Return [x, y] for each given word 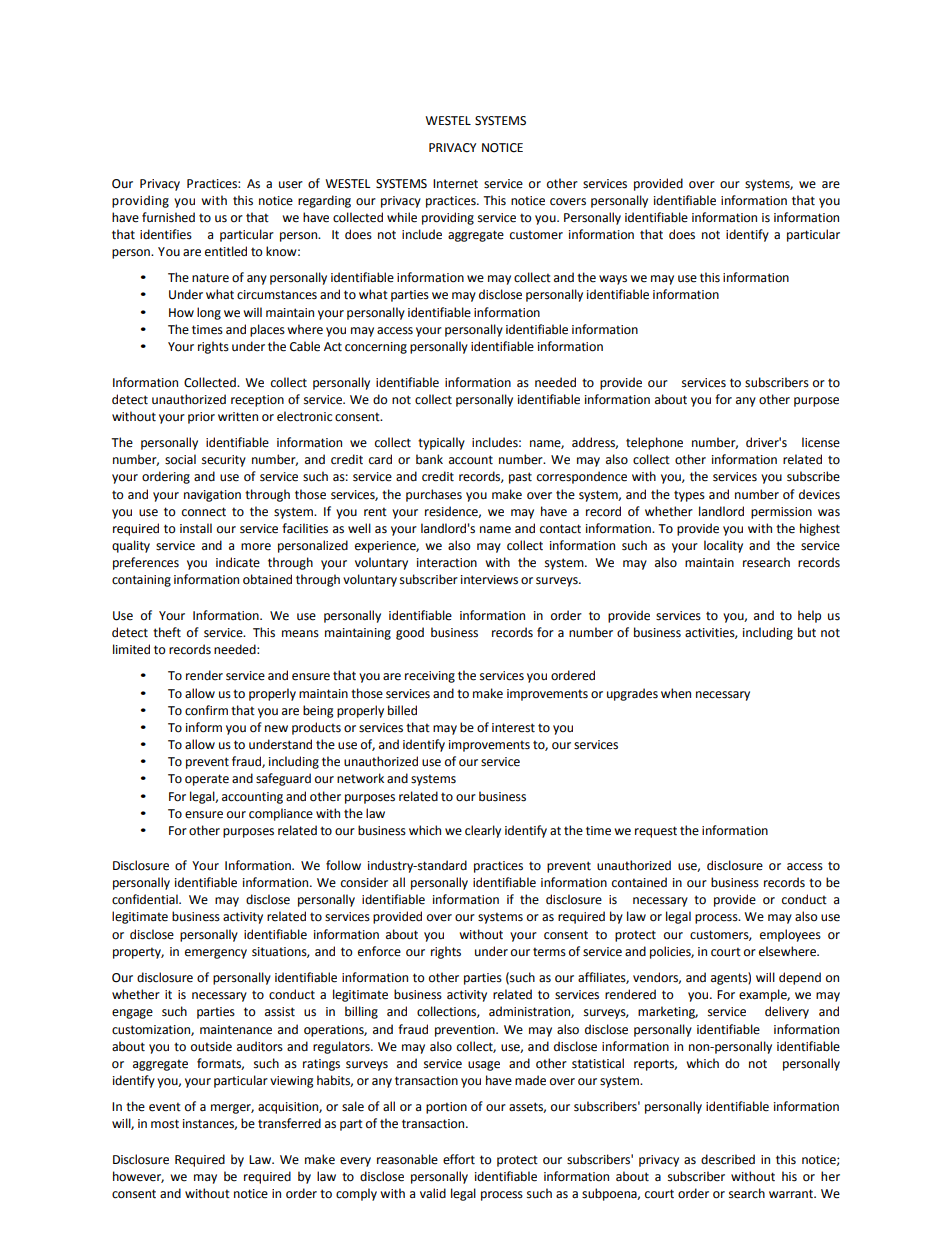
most [165, 1124]
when [676, 693]
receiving [430, 677]
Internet [455, 184]
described [728, 1159]
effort [459, 1159]
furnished [168, 217]
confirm [206, 710]
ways [613, 280]
